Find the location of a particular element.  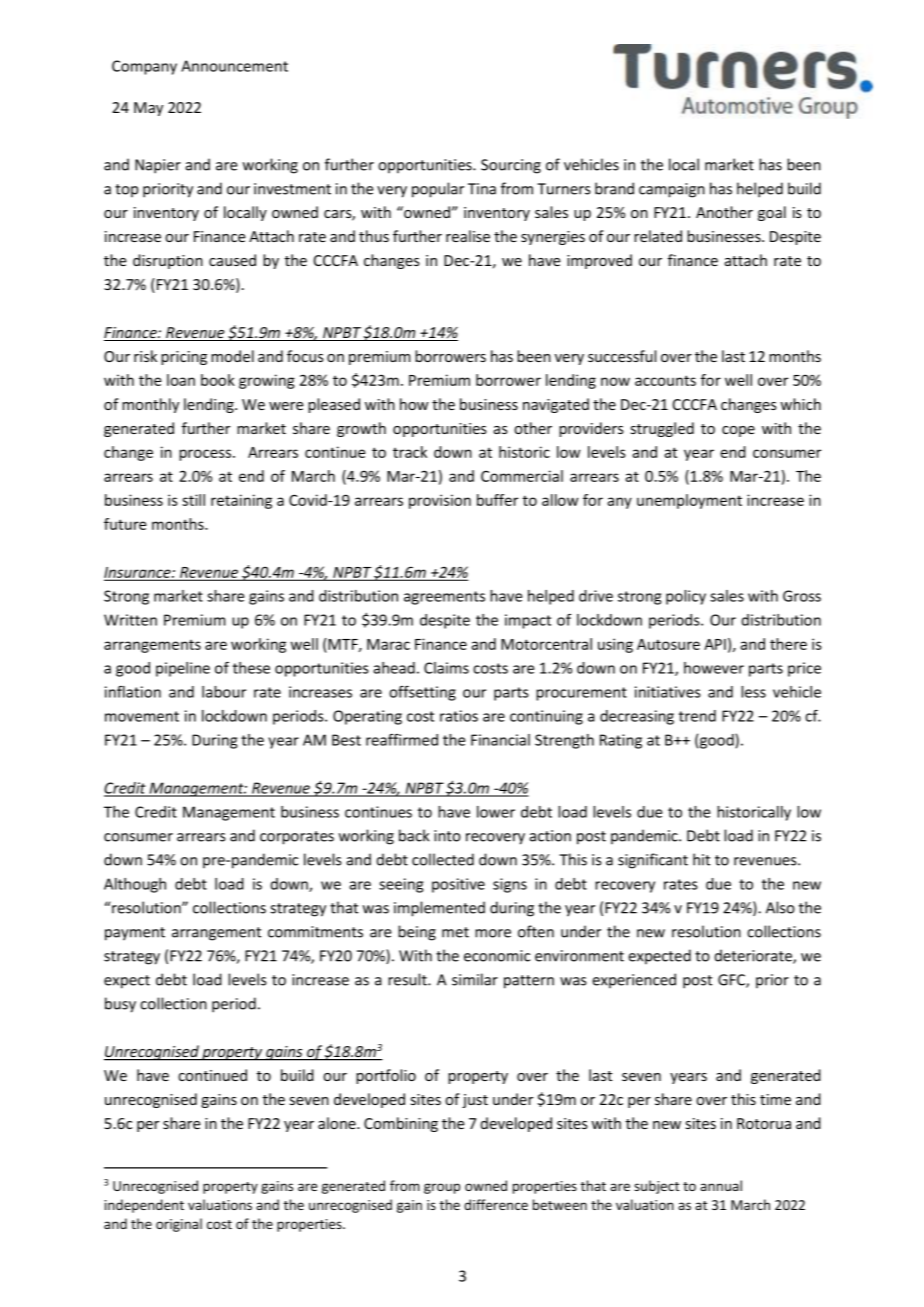

movement is located at coordinates (142, 716).
